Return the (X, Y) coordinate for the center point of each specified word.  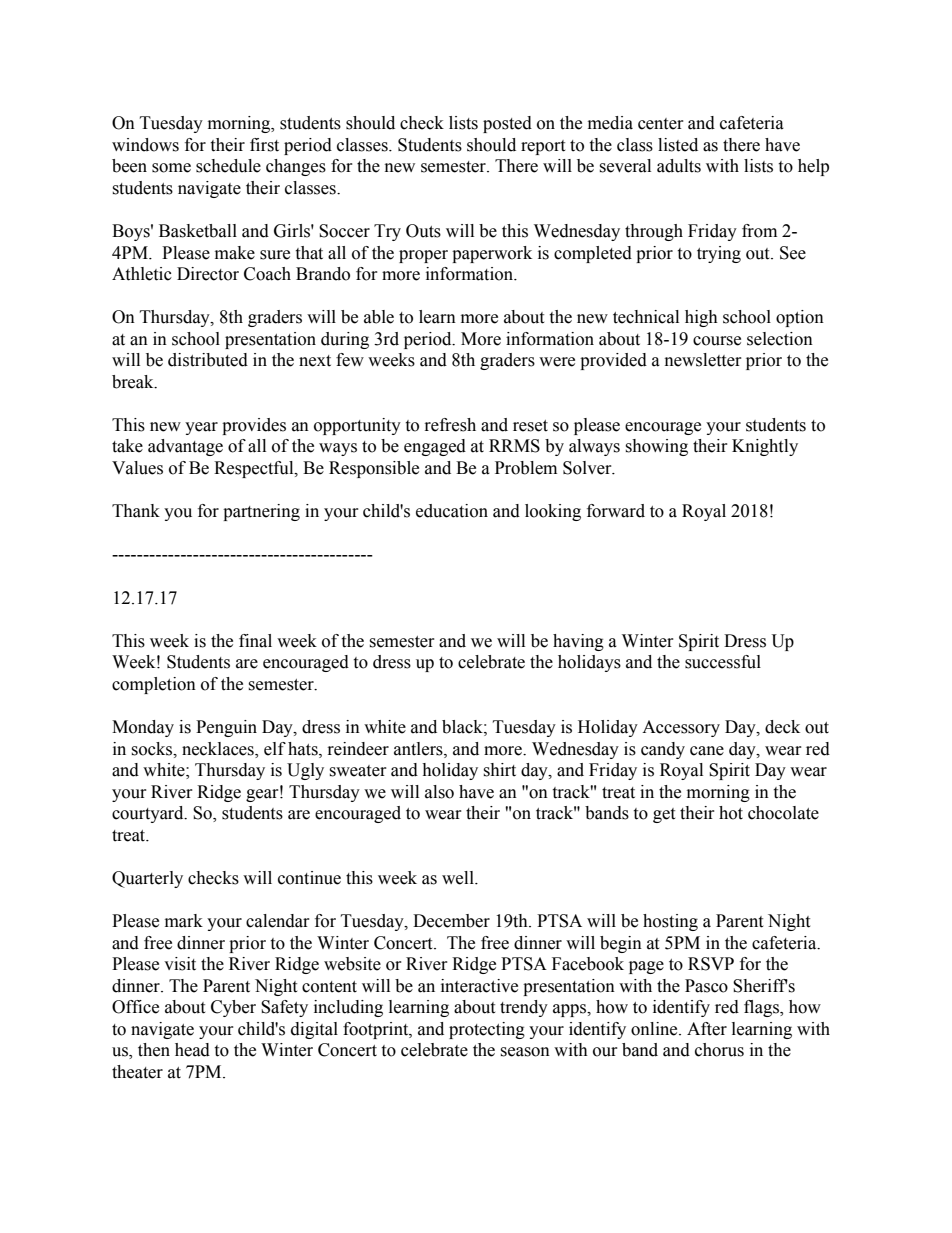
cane (707, 751)
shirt (499, 770)
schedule (228, 166)
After (707, 1029)
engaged (435, 447)
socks (152, 749)
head (192, 1050)
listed (678, 145)
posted (507, 124)
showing (656, 447)
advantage (185, 447)
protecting (487, 1030)
